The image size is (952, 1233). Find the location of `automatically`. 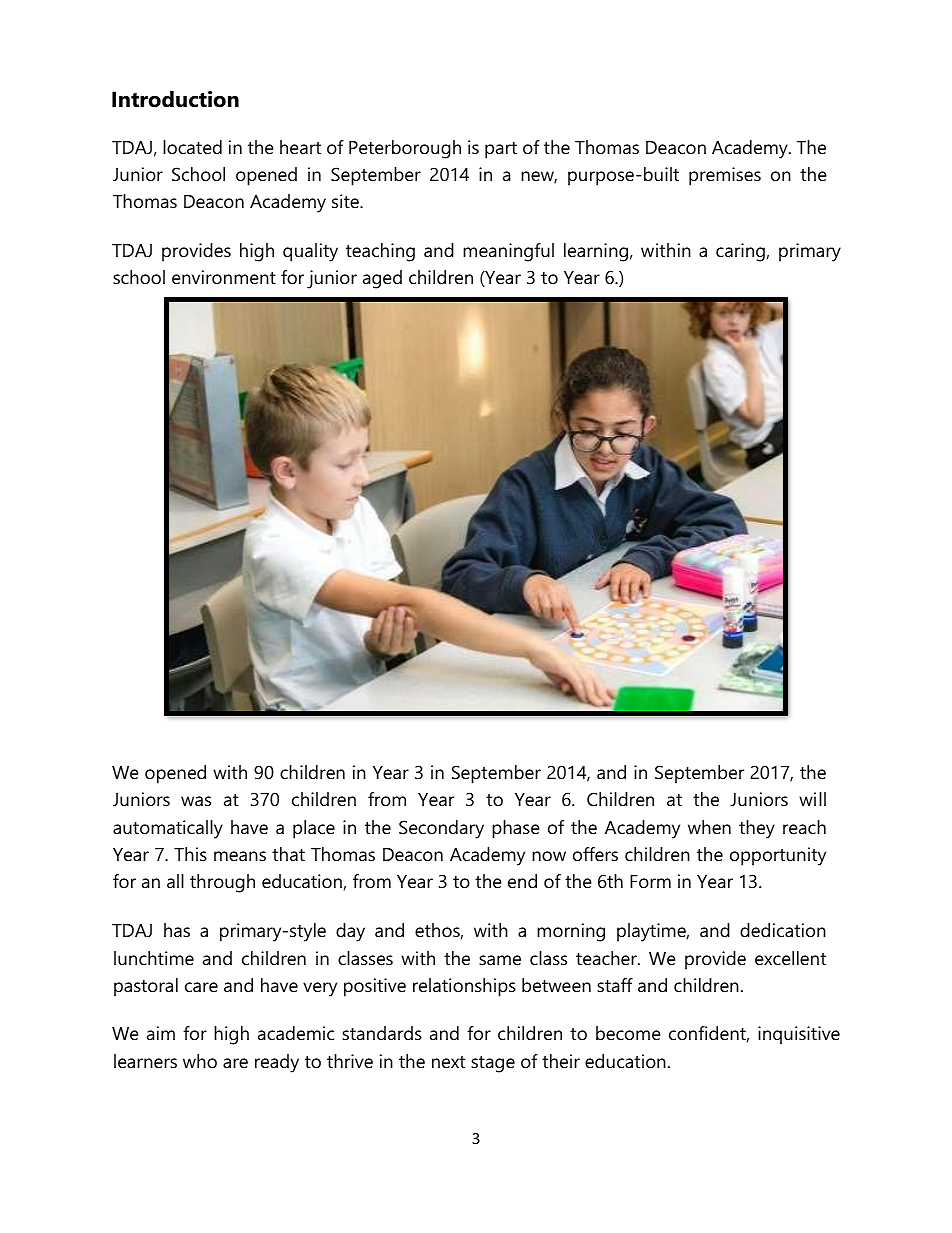

automatically is located at coordinates (168, 829).
